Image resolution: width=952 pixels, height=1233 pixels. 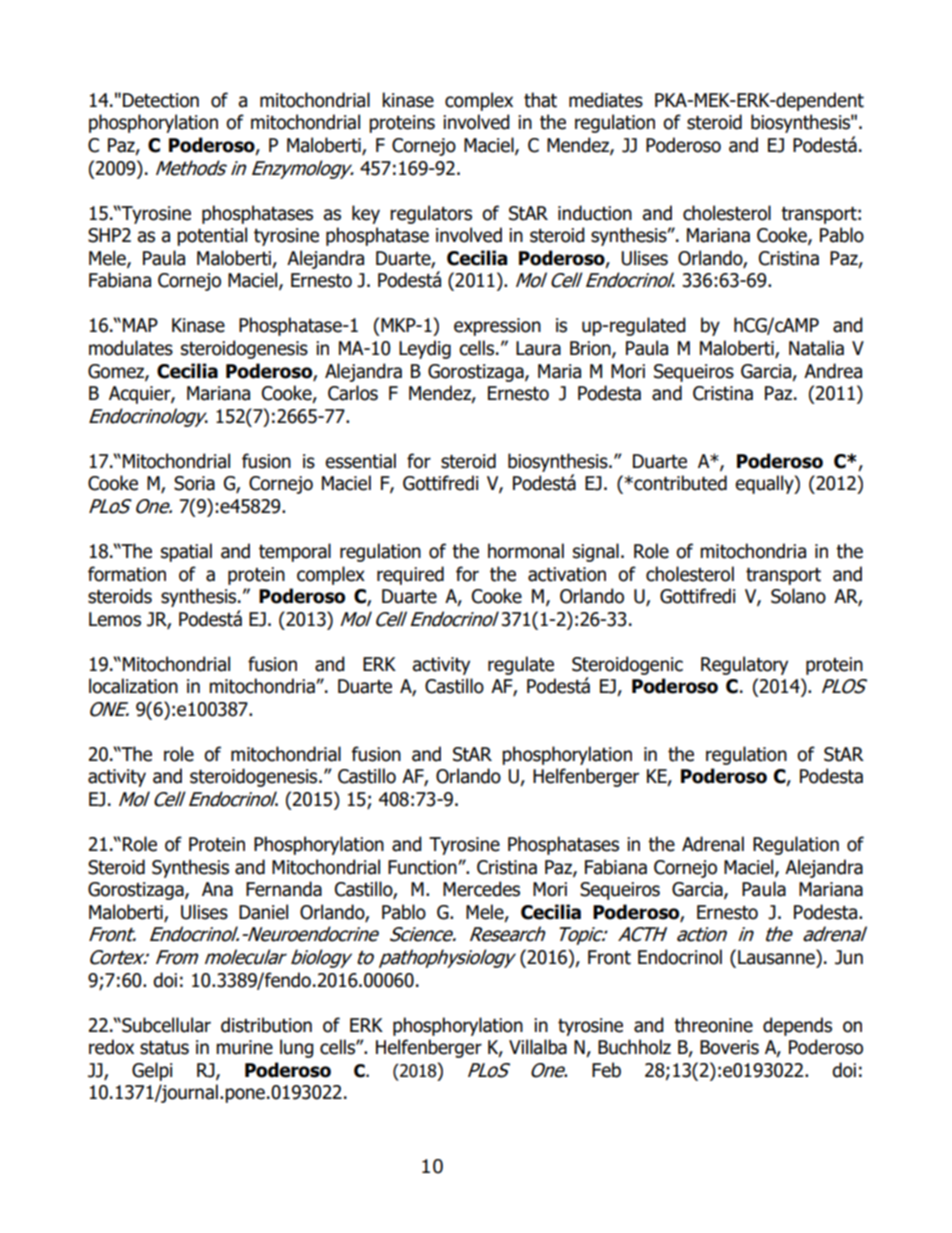 What do you see at coordinates (606, 100) in the screenshot?
I see `mediates` at bounding box center [606, 100].
